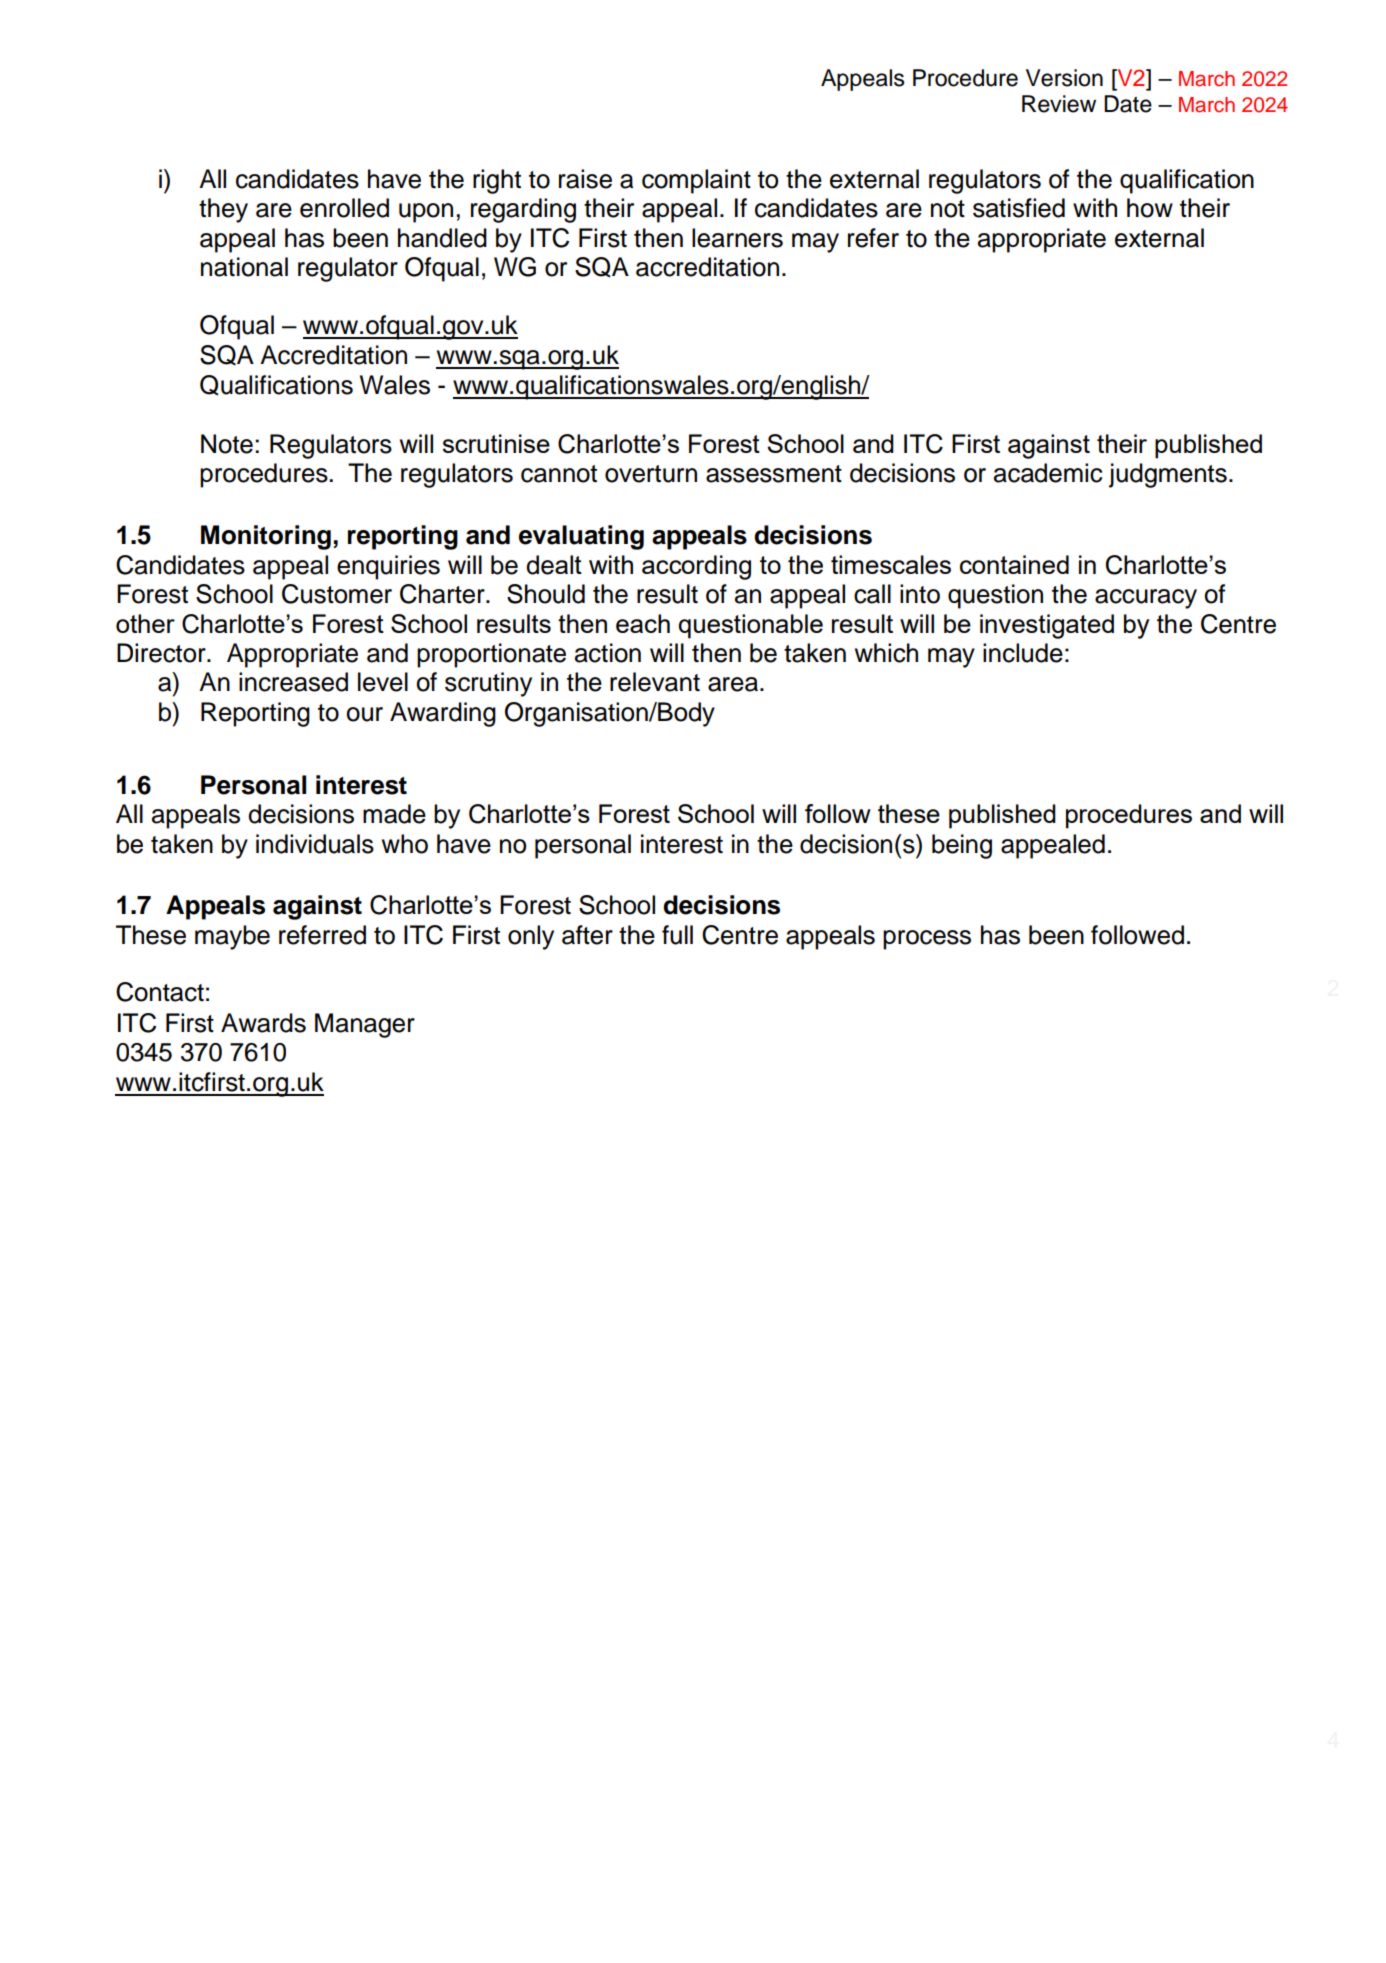 Image resolution: width=1386 pixels, height=1963 pixels. Describe the element at coordinates (1014, 564) in the screenshot. I see `contained` at that location.
